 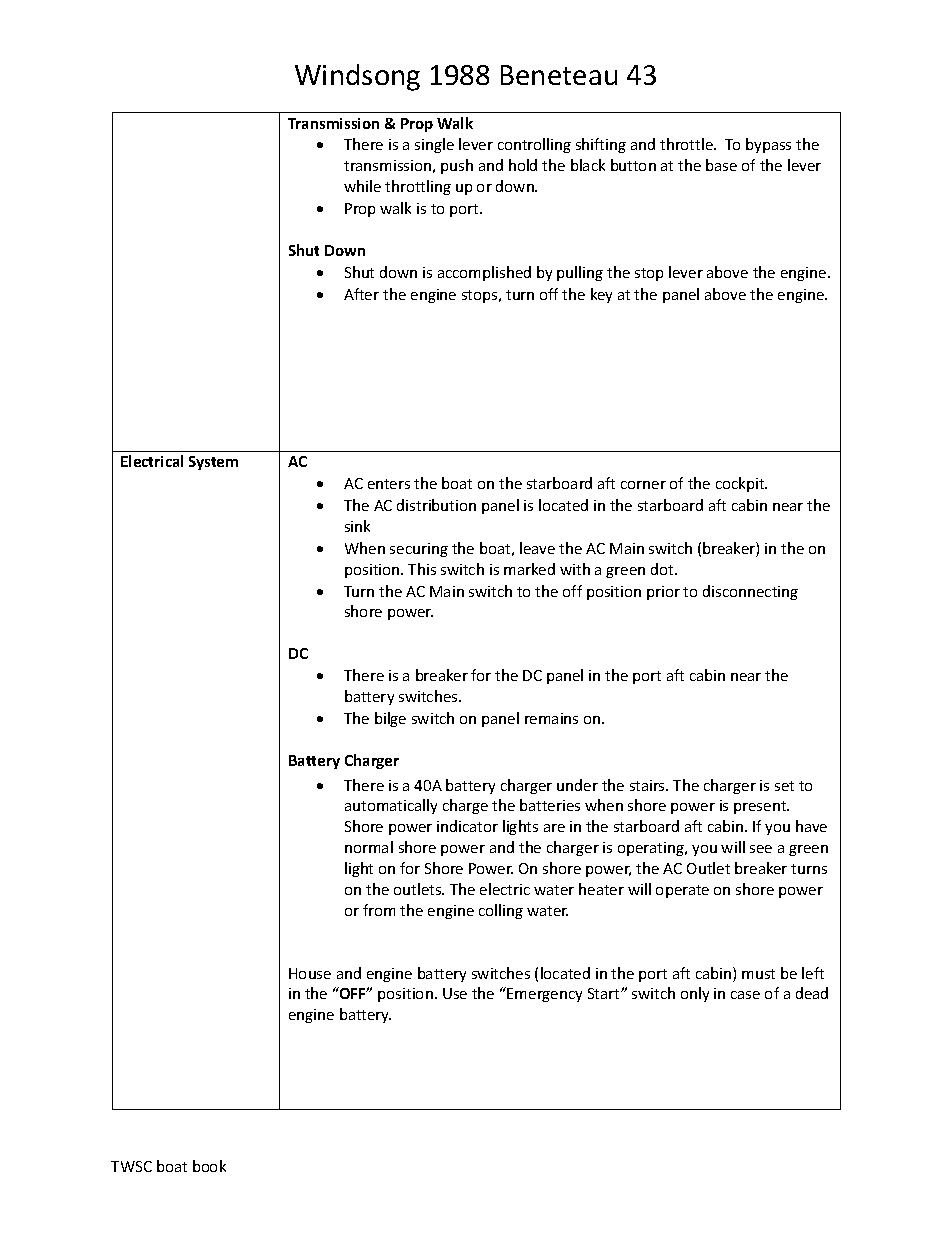 I want to click on accomplished, so click(x=484, y=273).
